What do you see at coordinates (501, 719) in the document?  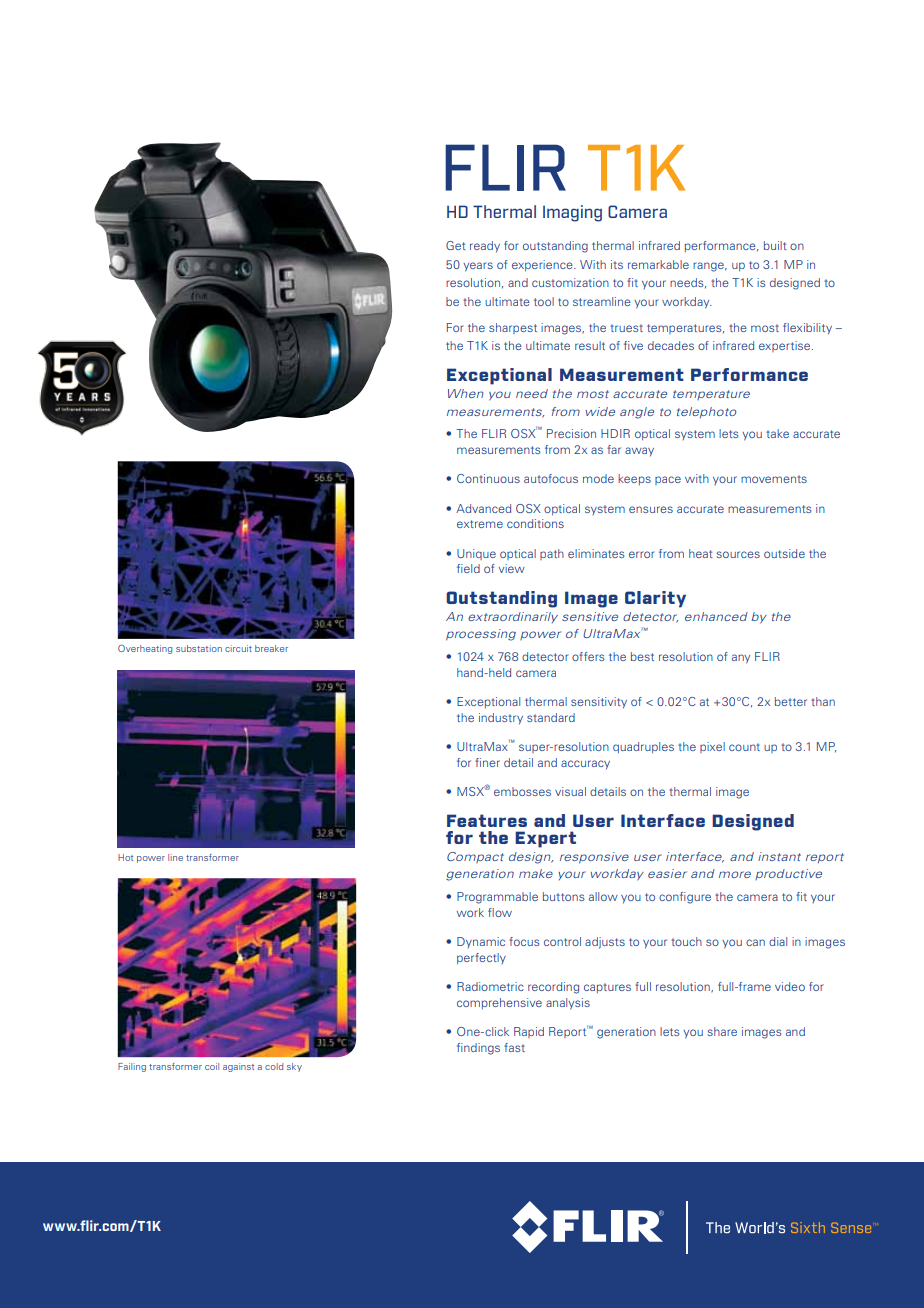 I see `industry` at bounding box center [501, 719].
